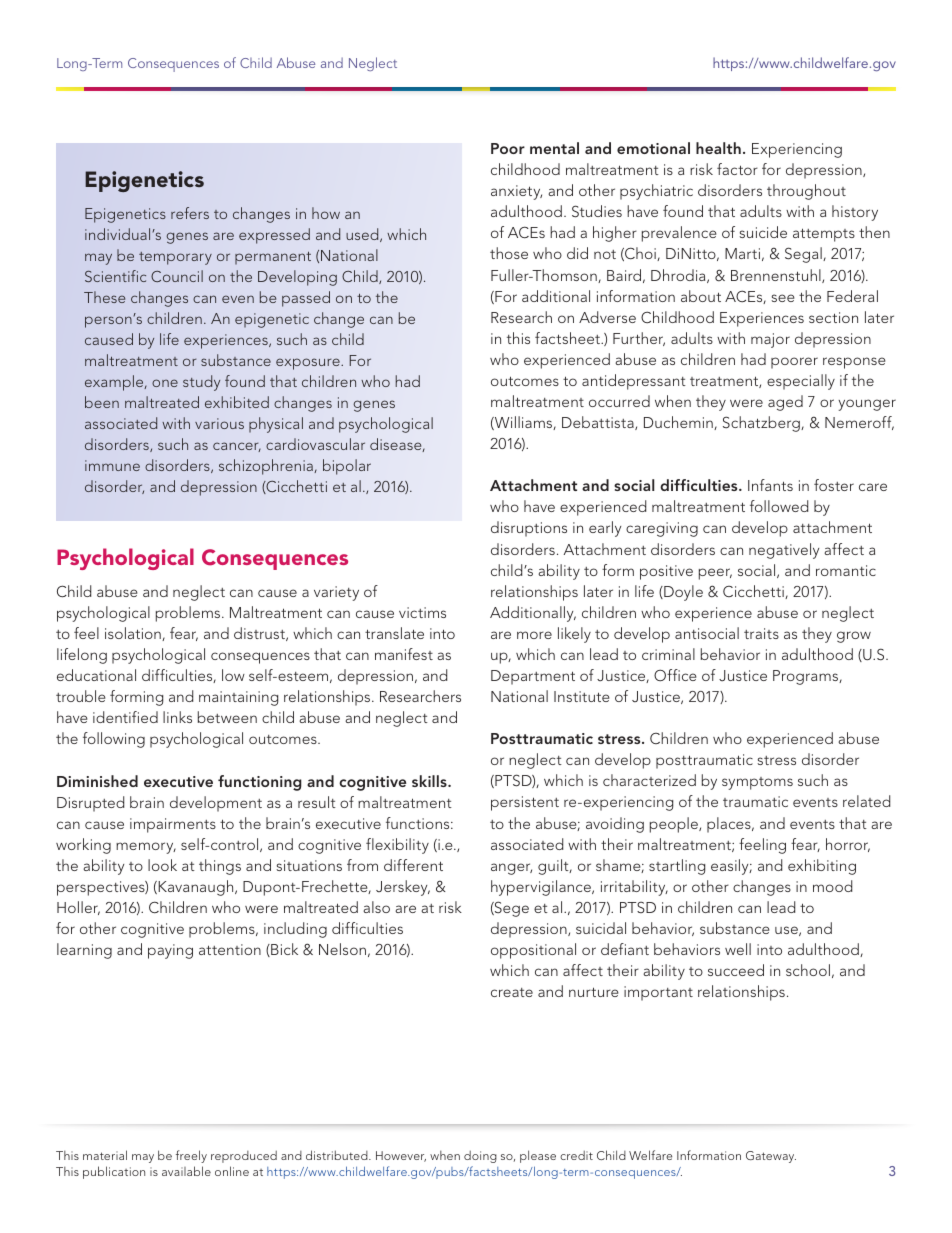 This screenshot has height=1233, width=952. What do you see at coordinates (191, 1156) in the screenshot?
I see `freely` at bounding box center [191, 1156].
